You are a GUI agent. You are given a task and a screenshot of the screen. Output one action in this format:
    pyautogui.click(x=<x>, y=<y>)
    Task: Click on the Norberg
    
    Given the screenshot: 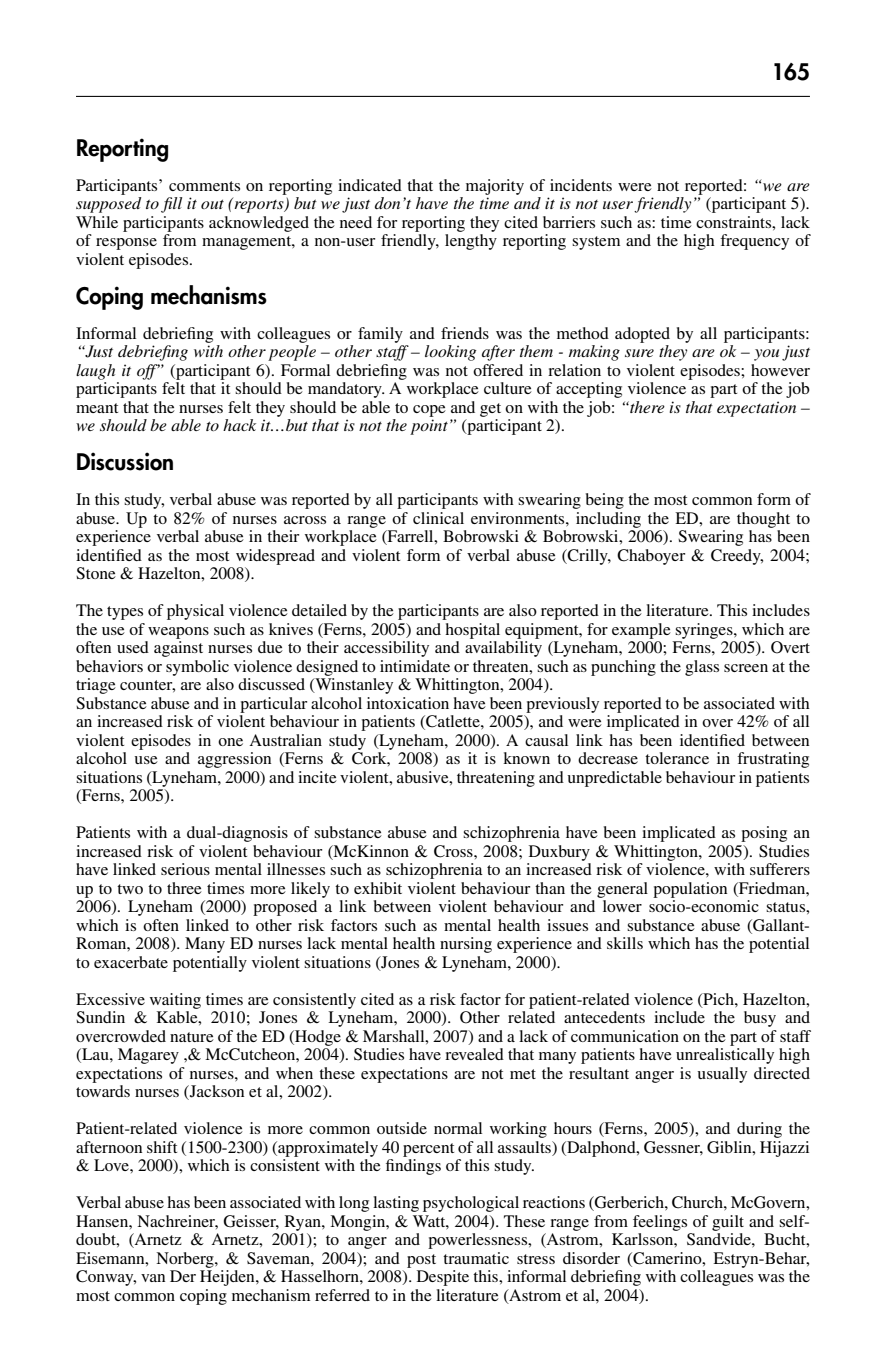 What is the action you would take?
    pyautogui.click(x=186, y=1260)
